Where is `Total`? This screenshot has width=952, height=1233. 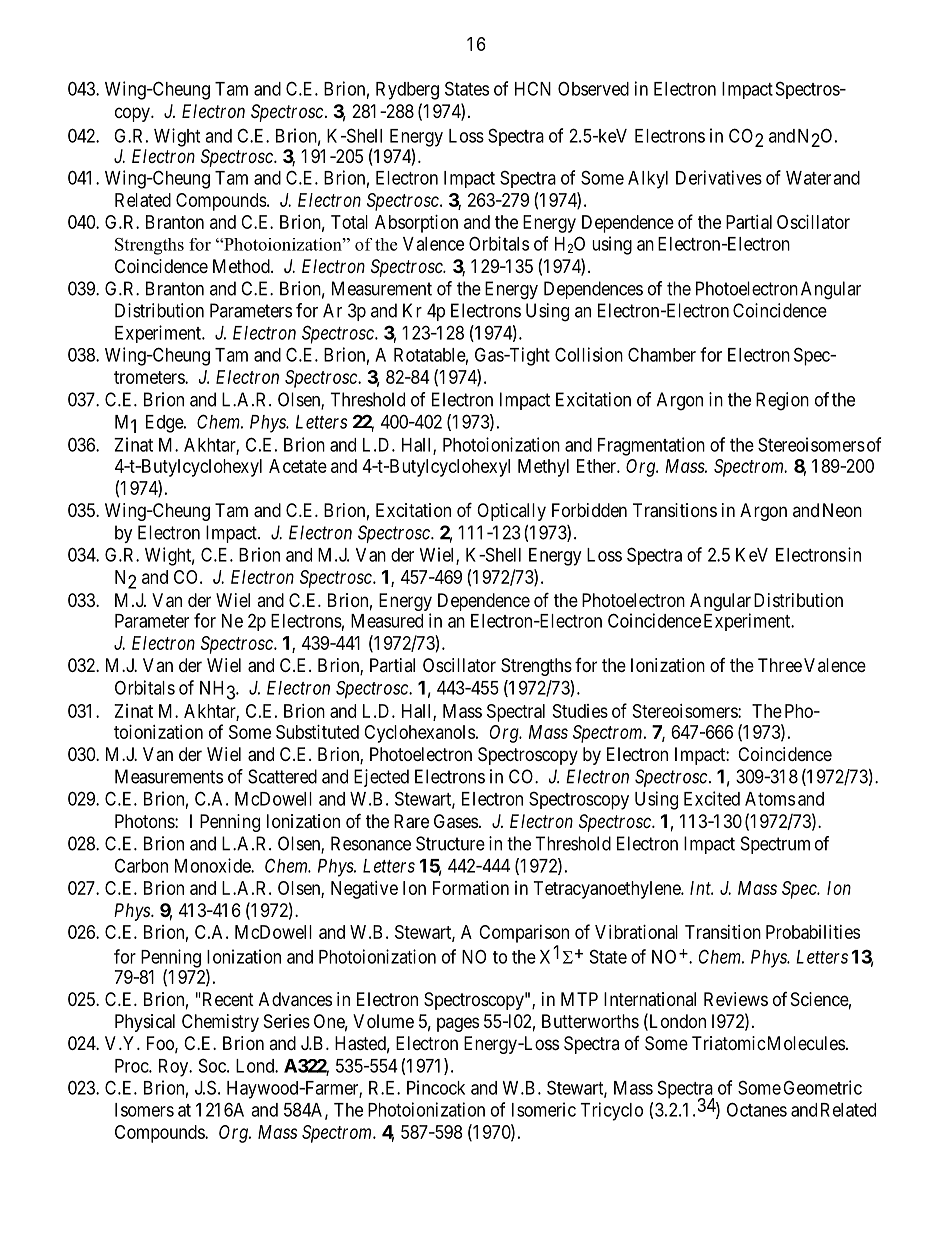
Total is located at coordinates (349, 222).
